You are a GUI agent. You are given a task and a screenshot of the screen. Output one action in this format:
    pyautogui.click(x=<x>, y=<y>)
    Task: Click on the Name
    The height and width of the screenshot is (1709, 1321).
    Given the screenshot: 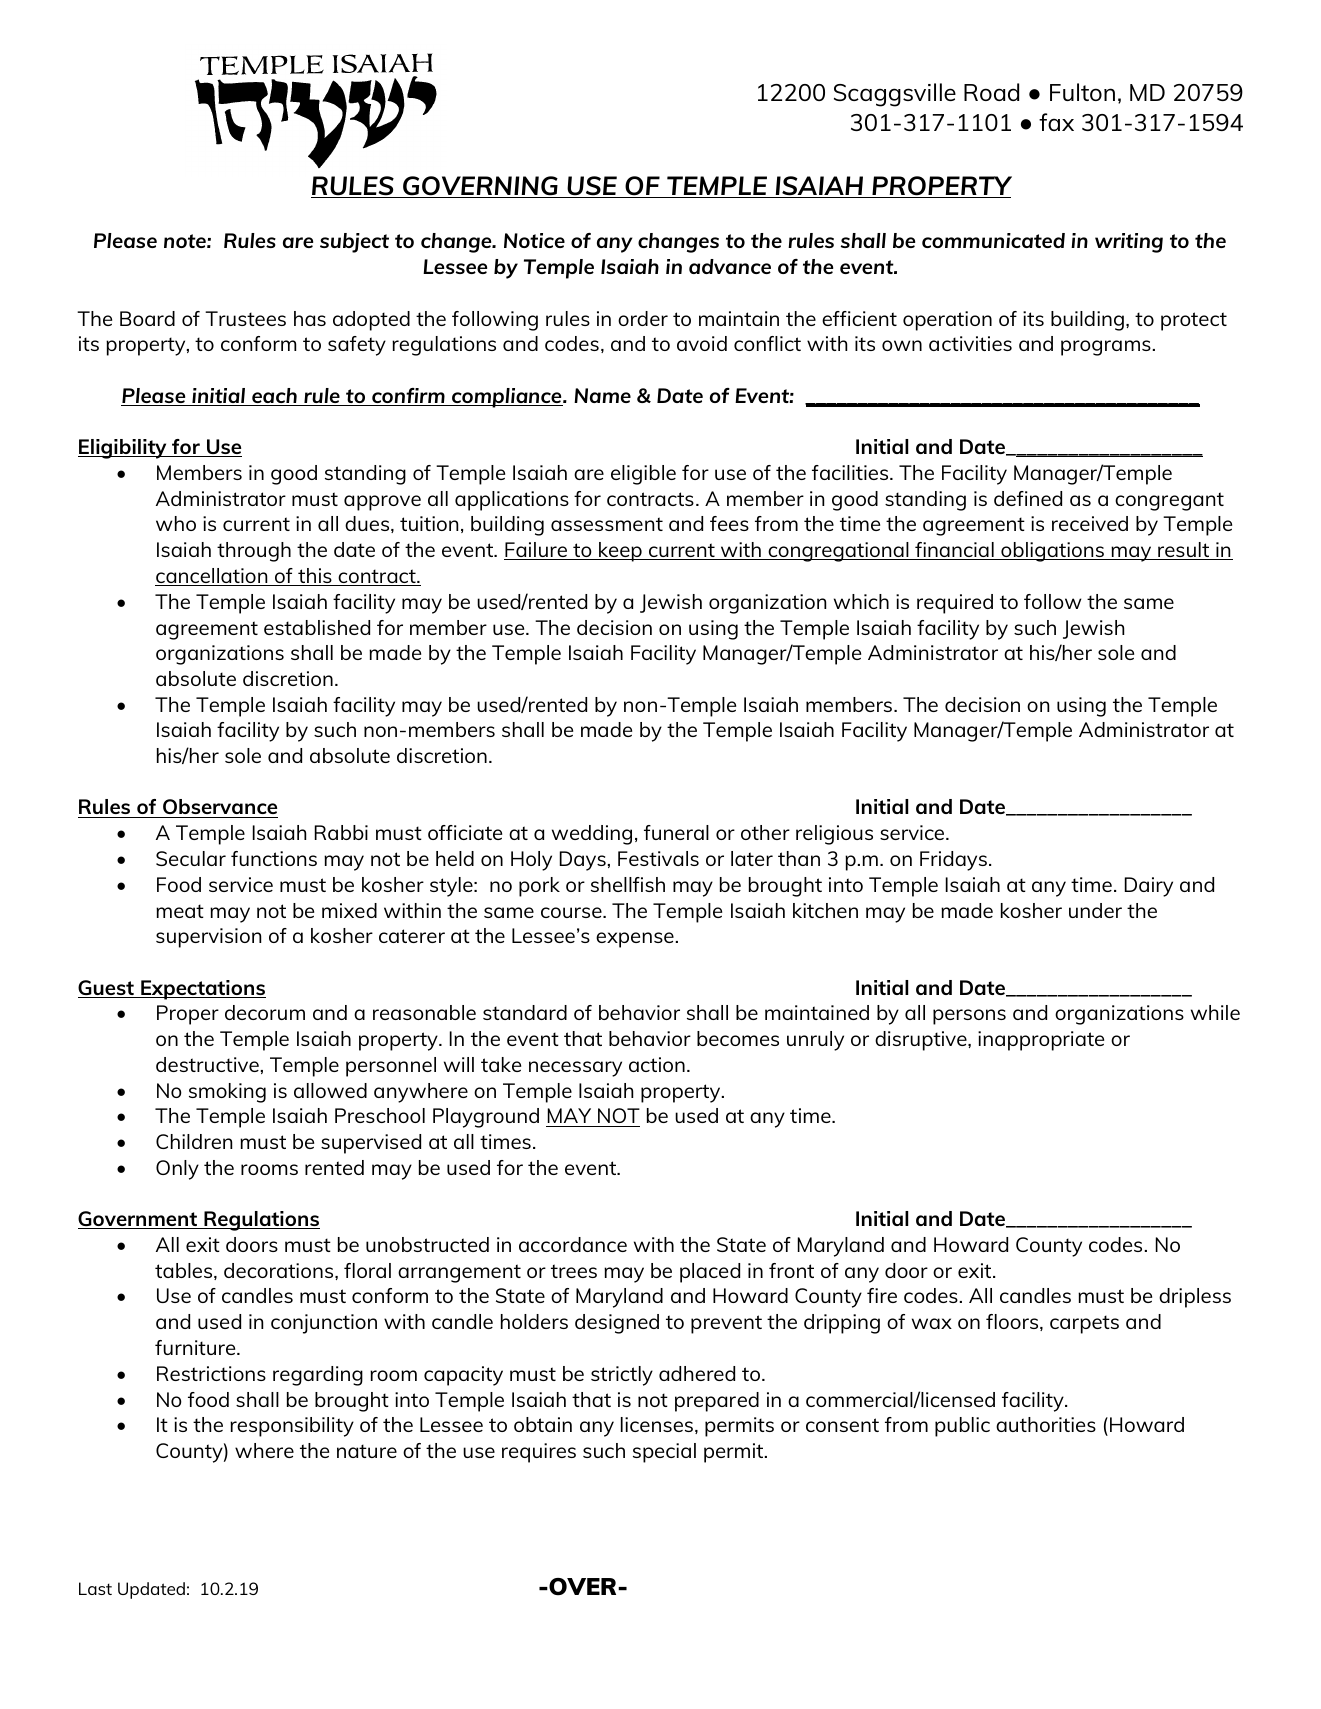 What is the action you would take?
    pyautogui.click(x=602, y=395)
